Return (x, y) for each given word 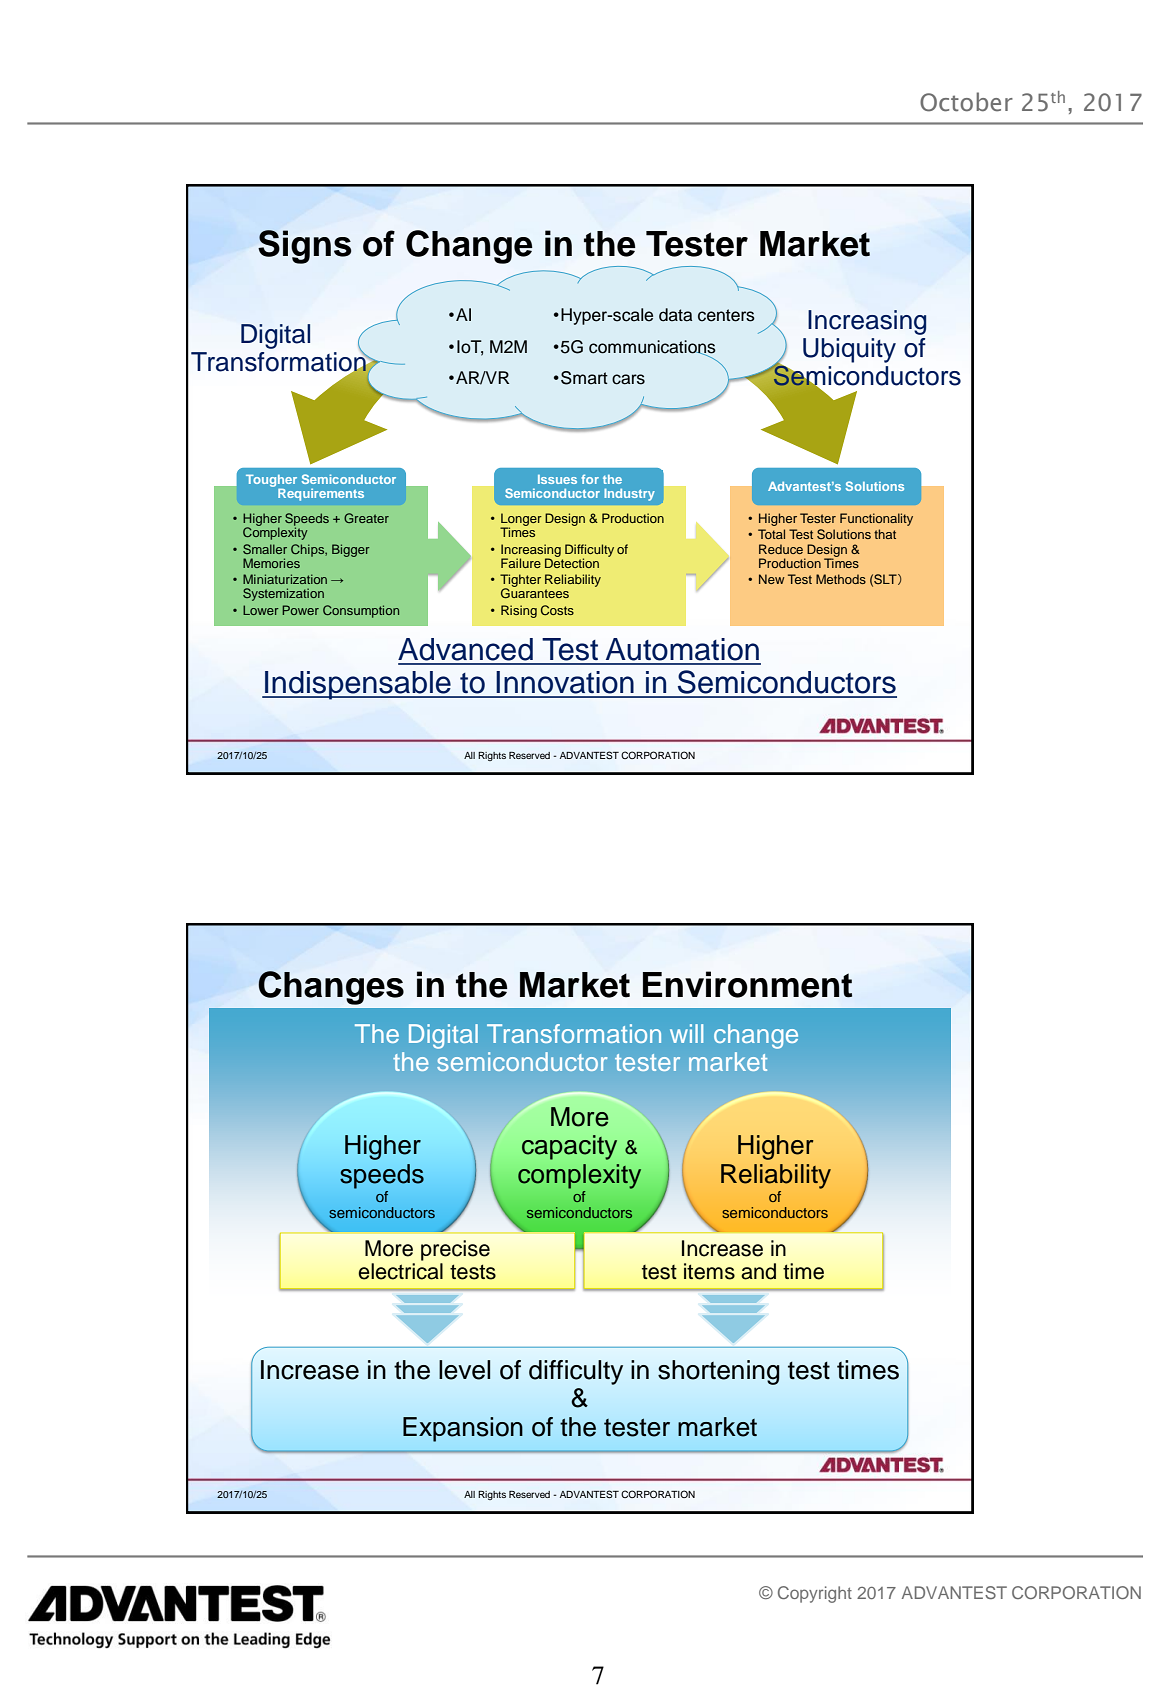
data (675, 315)
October (966, 102)
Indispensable (358, 685)
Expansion (463, 1429)
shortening (719, 1372)
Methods (841, 579)
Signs (304, 247)
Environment (747, 984)
